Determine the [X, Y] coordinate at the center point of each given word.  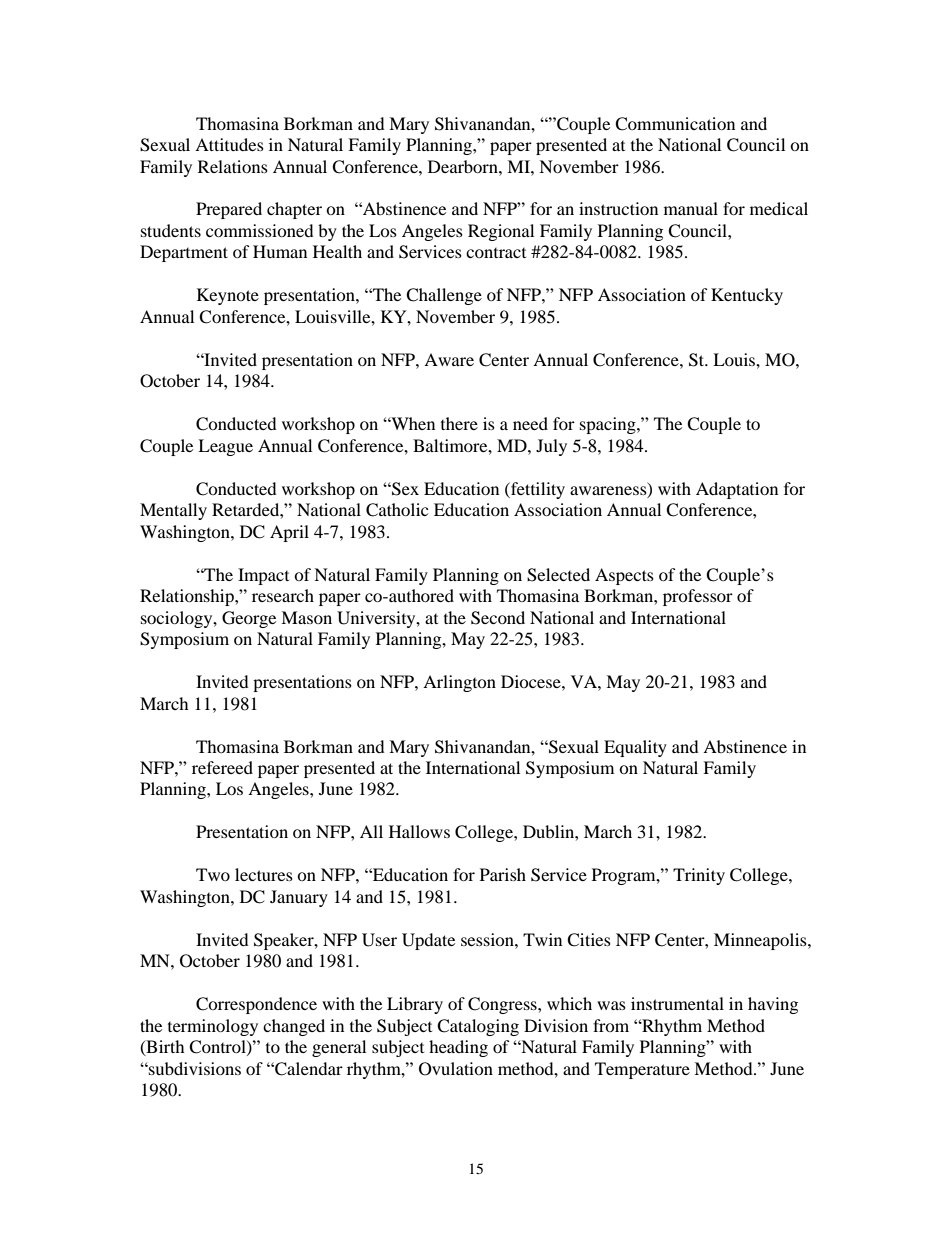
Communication [675, 124]
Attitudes [229, 144]
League [225, 447]
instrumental [677, 1003]
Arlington [459, 683]
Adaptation [737, 490]
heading [458, 1048]
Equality [635, 748]
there [459, 423]
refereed [222, 767]
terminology [213, 1027]
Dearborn [464, 166]
